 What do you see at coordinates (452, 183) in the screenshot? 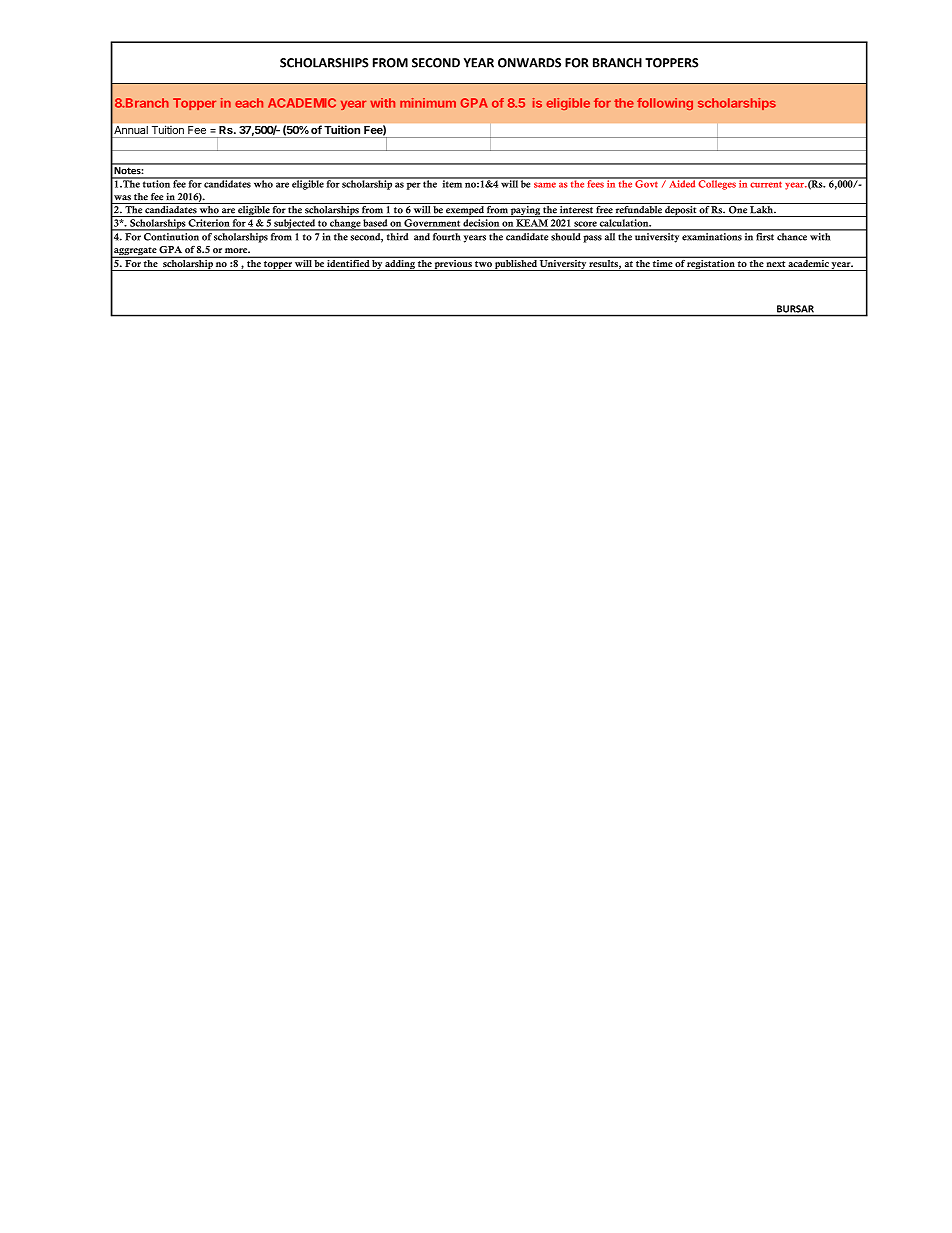
I see `item` at bounding box center [452, 183].
